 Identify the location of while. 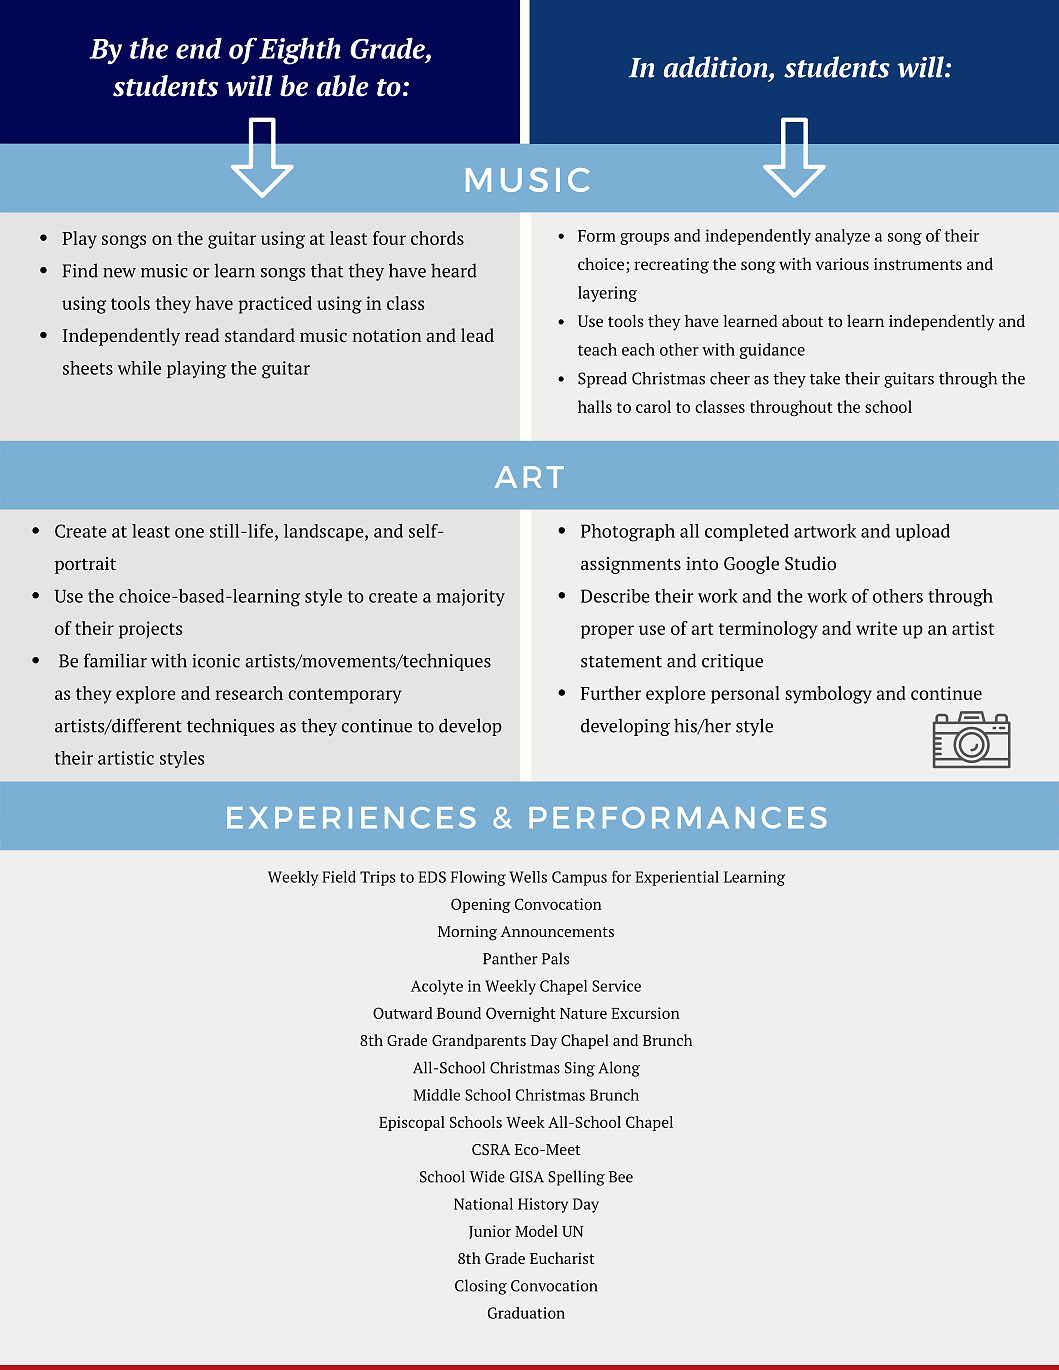
(139, 368).
